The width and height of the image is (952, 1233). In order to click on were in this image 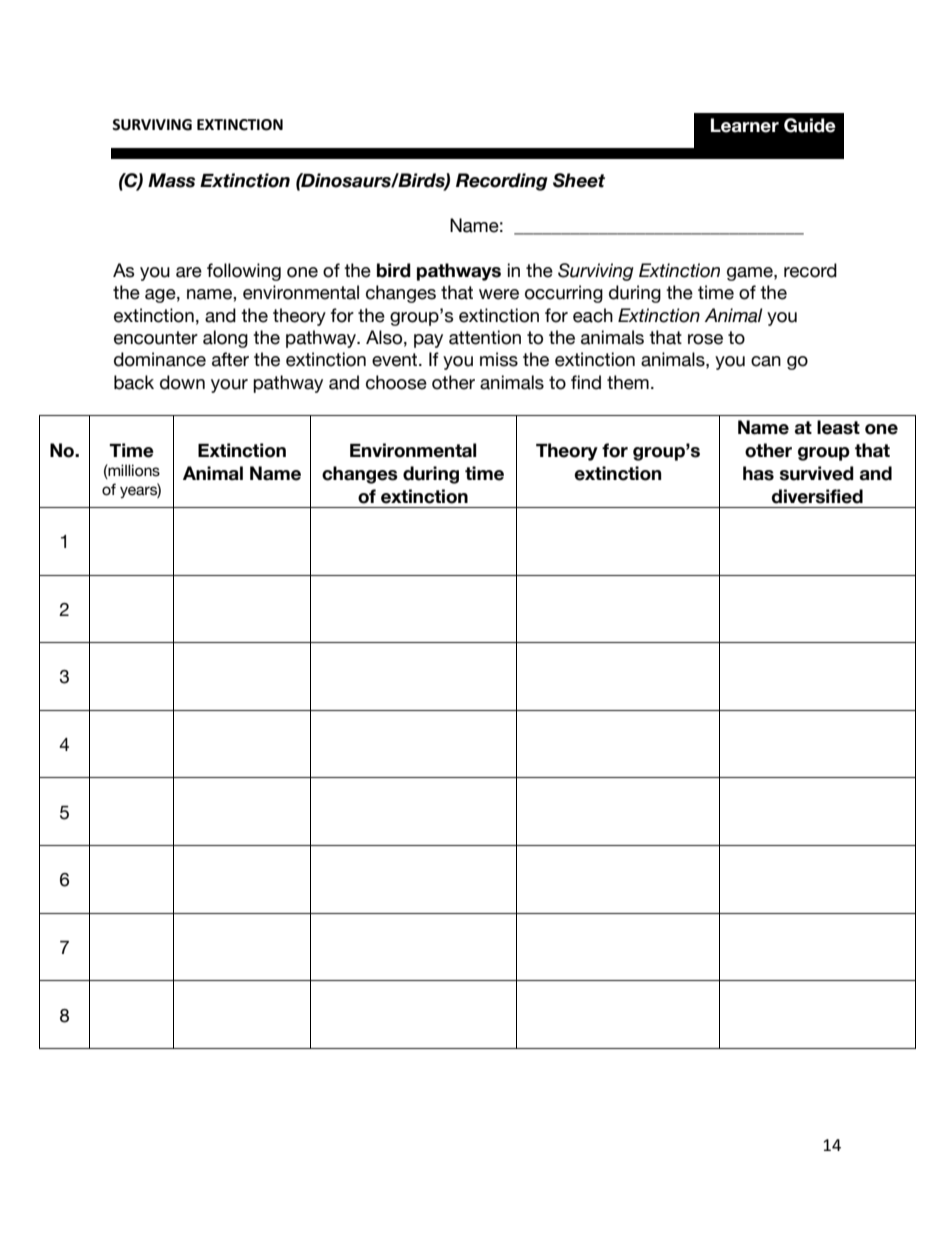, I will do `click(499, 294)`.
